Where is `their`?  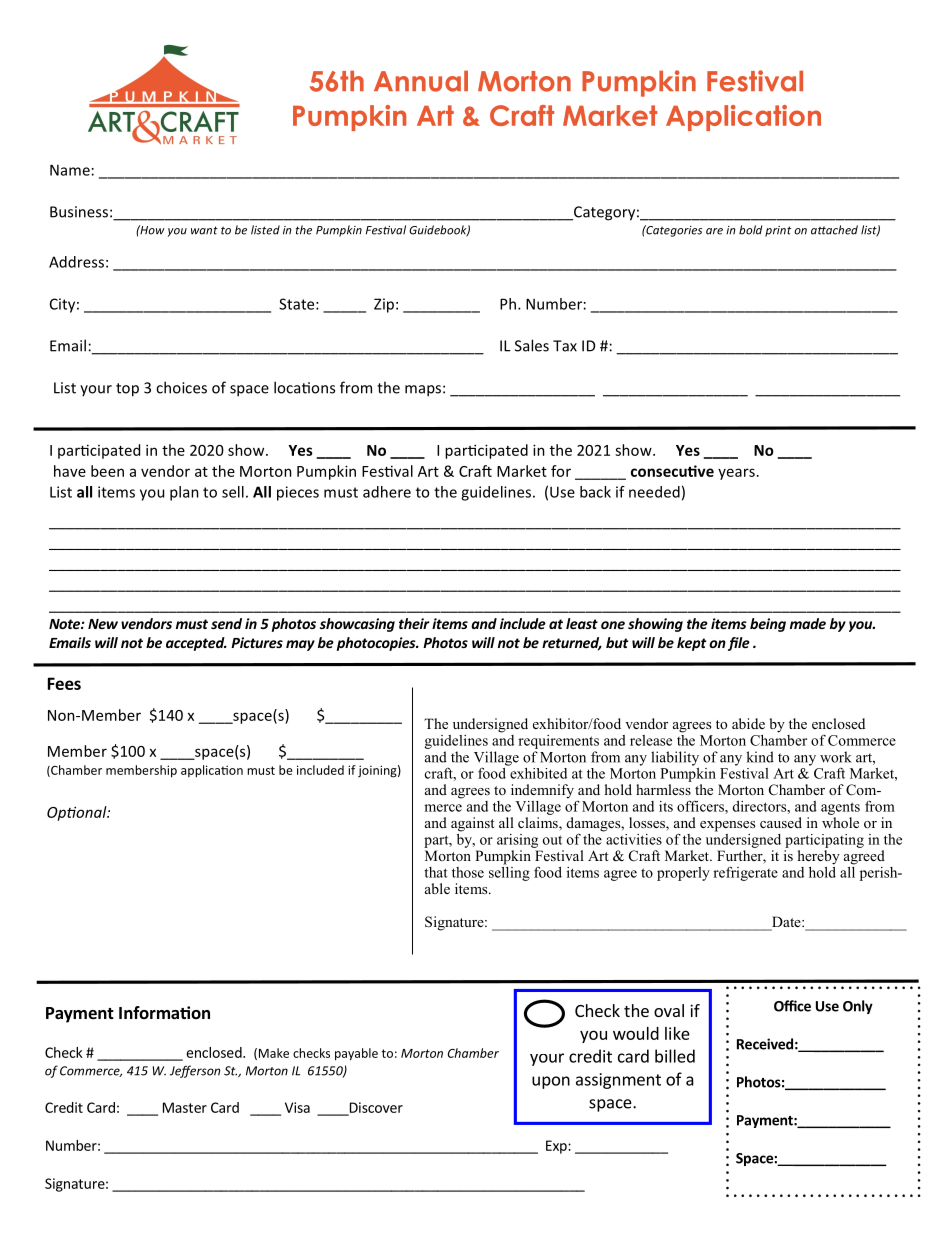 their is located at coordinates (414, 623).
